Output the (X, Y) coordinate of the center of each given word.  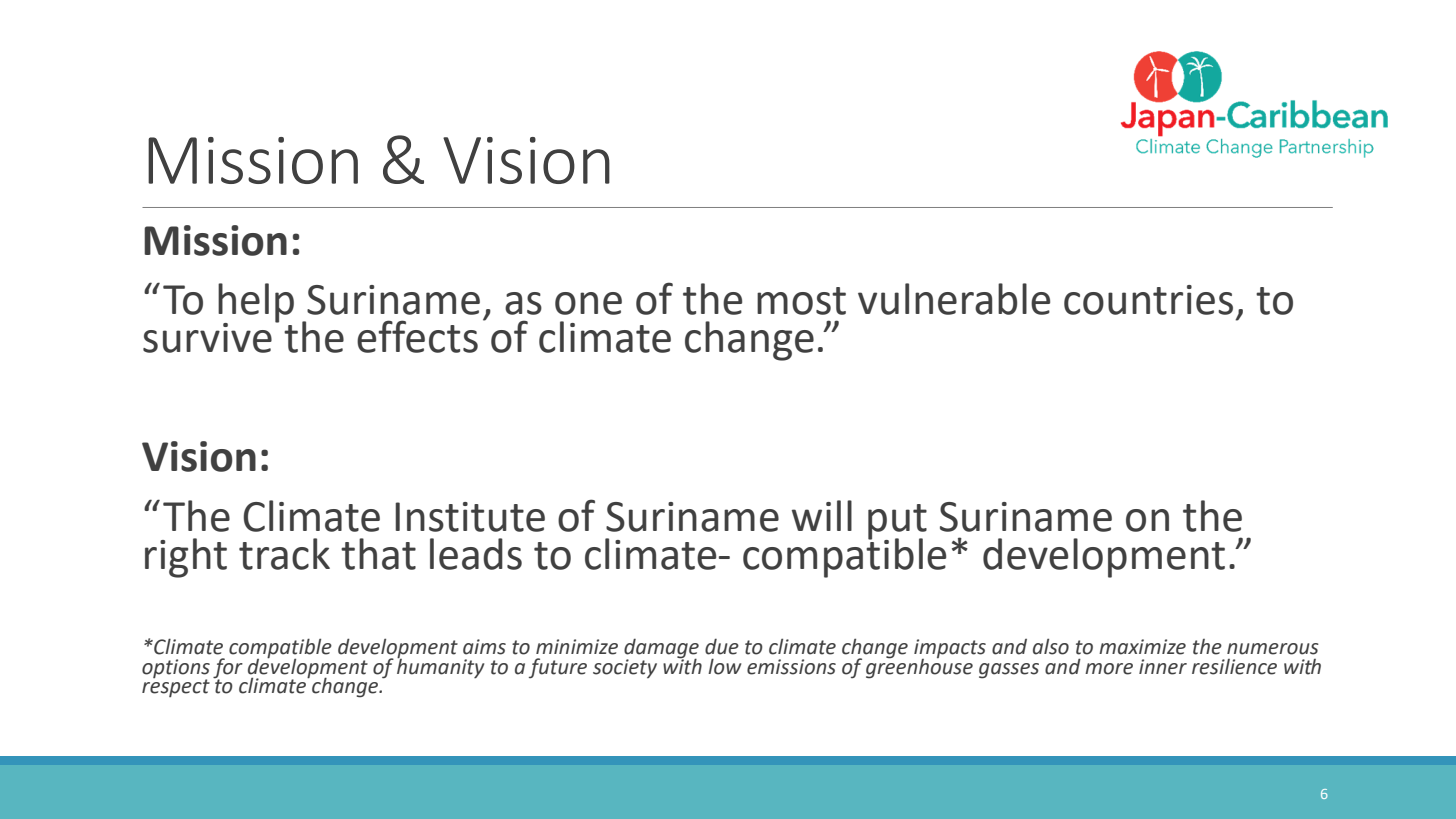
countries (1148, 300)
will (822, 515)
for (228, 669)
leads (476, 554)
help (256, 304)
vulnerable (954, 299)
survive (207, 338)
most (801, 301)
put (897, 522)
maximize (1142, 647)
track (284, 554)
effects (417, 336)
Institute (470, 517)
